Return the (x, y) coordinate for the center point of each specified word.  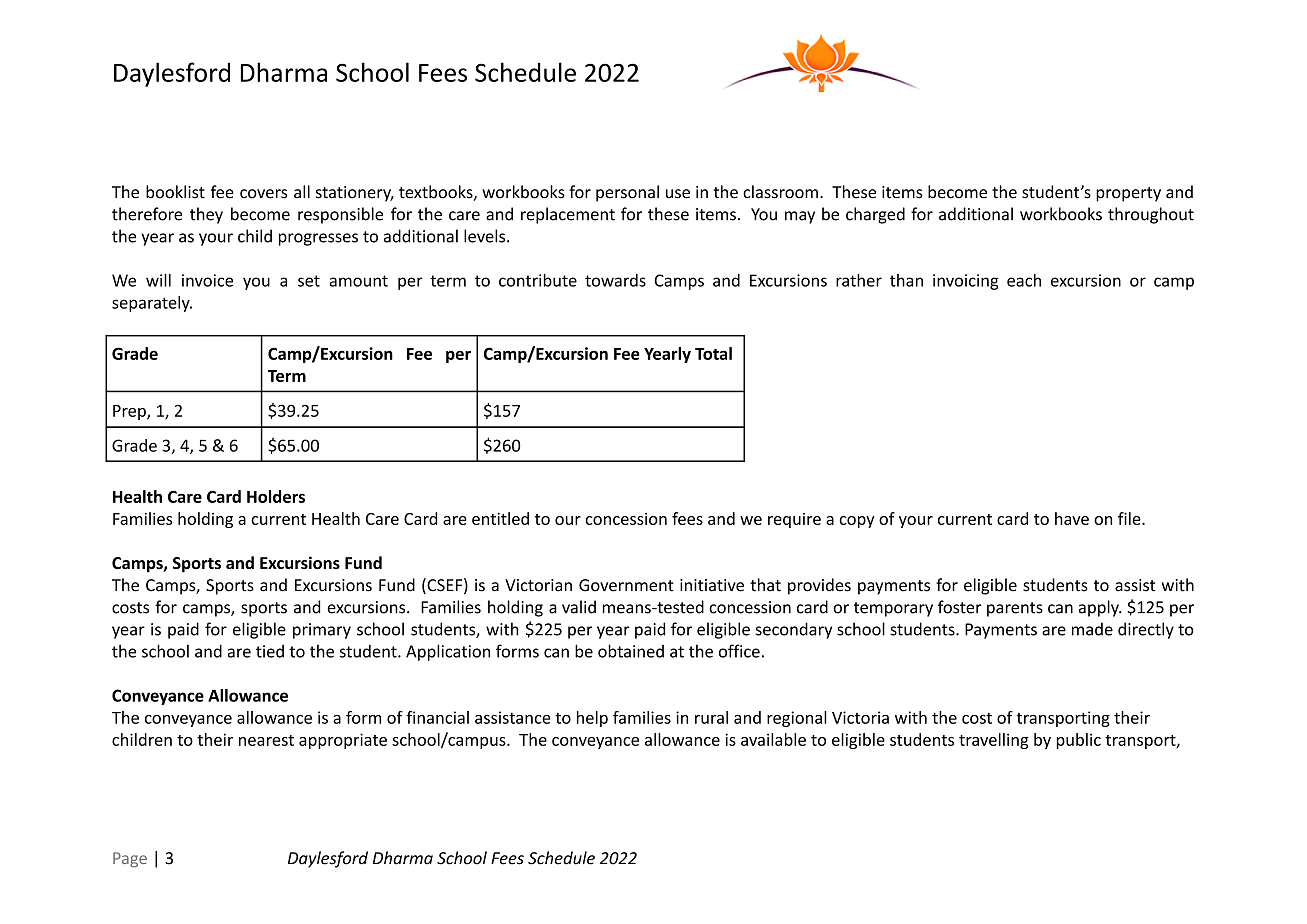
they (206, 215)
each (1024, 280)
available (773, 739)
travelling (994, 741)
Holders (276, 496)
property (1128, 194)
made (1092, 629)
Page (130, 860)
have (1072, 518)
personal (627, 193)
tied (270, 651)
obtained (631, 651)
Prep (130, 412)
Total (713, 353)
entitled (500, 518)
